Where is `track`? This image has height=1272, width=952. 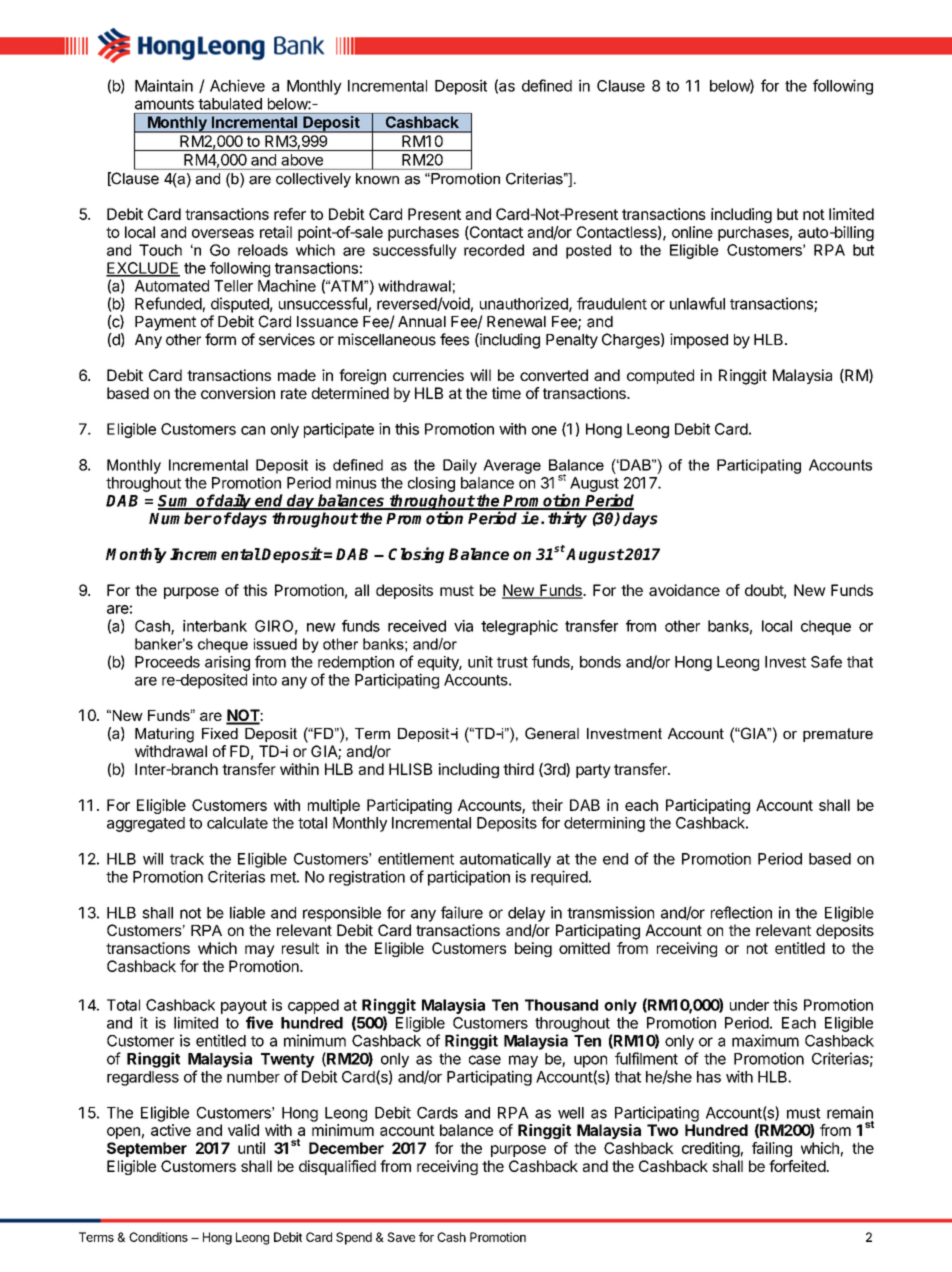 track is located at coordinates (187, 859).
